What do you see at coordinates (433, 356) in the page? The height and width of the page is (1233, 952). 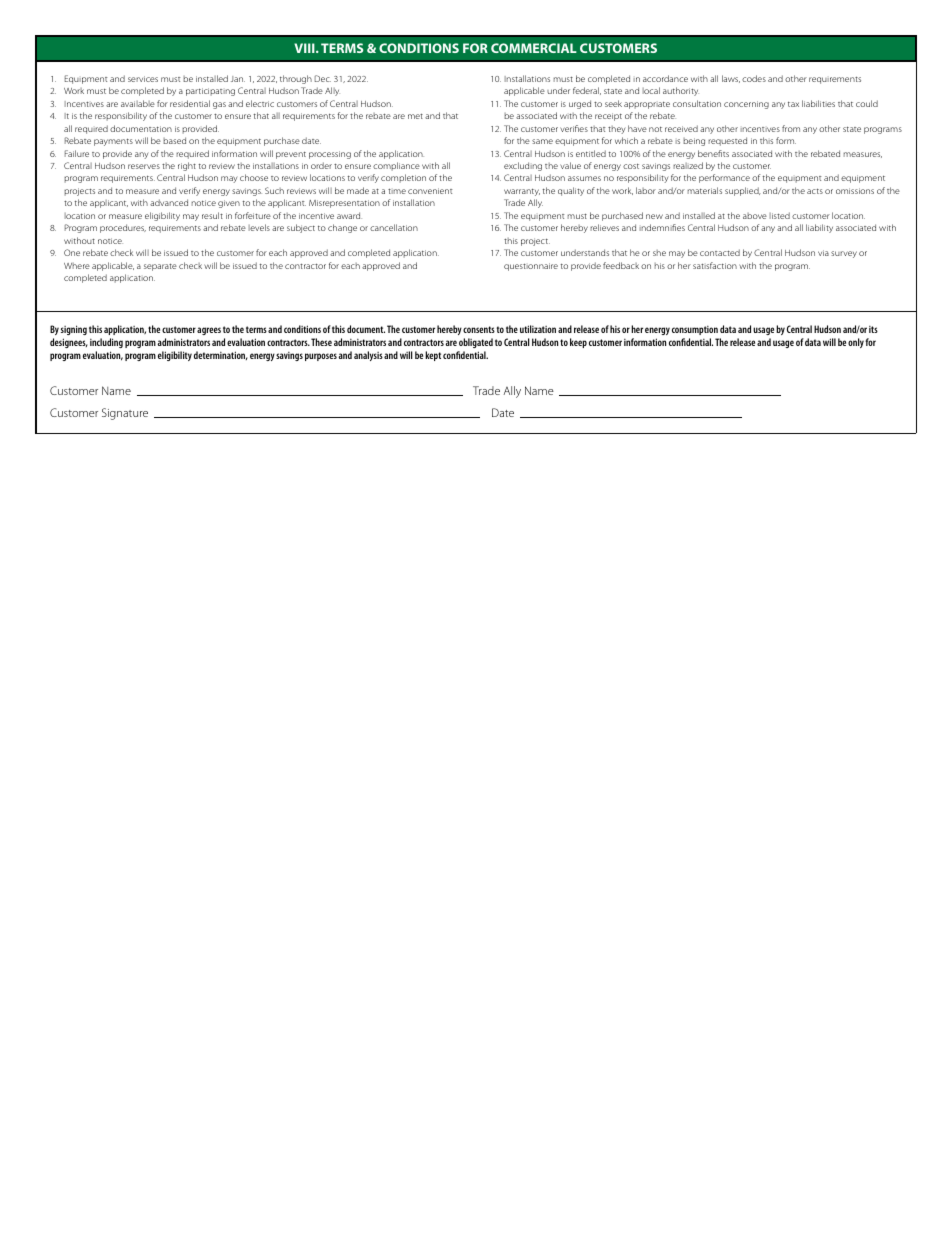 I see `kept` at bounding box center [433, 356].
